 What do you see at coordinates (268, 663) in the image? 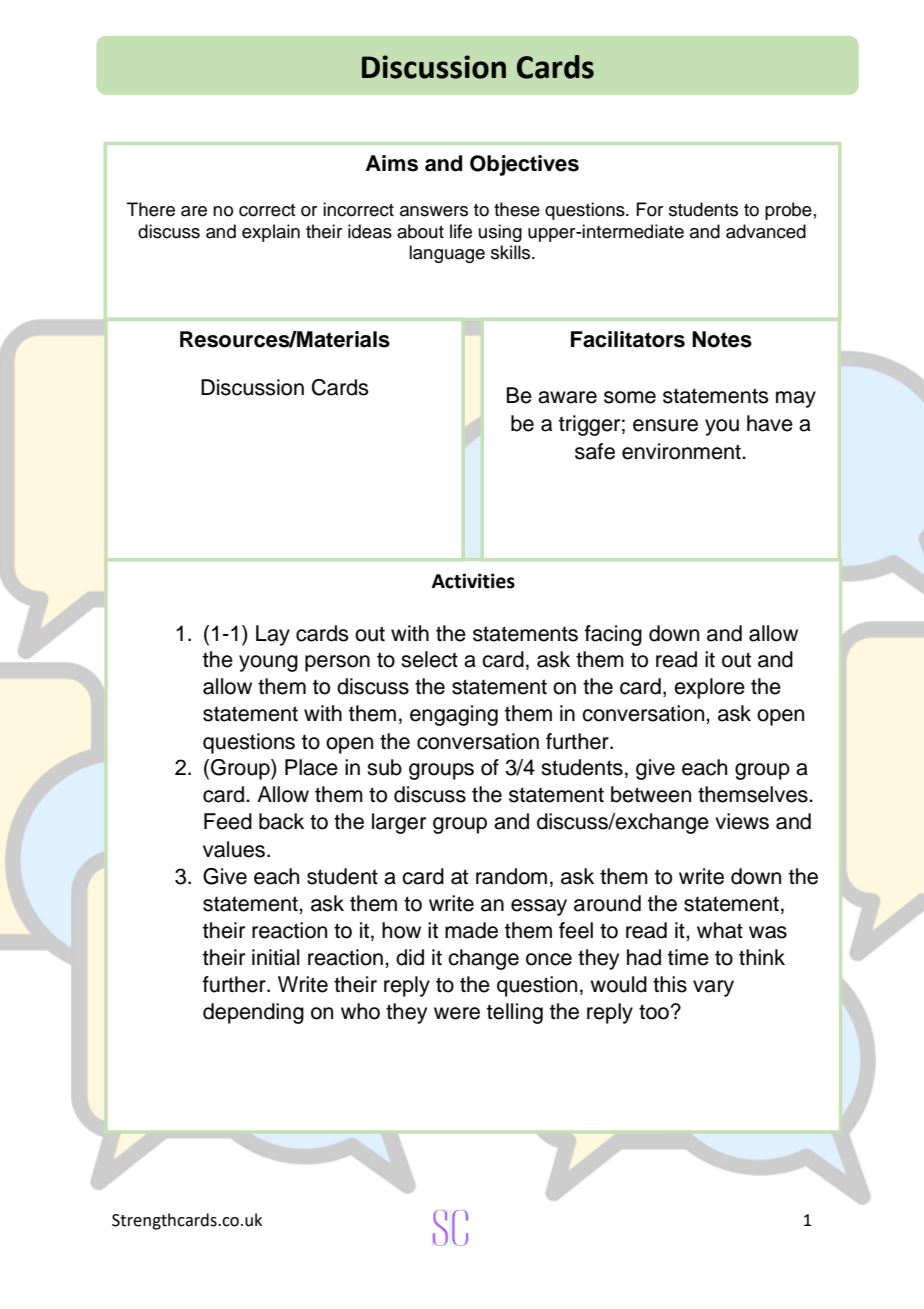
I see `young` at bounding box center [268, 663].
